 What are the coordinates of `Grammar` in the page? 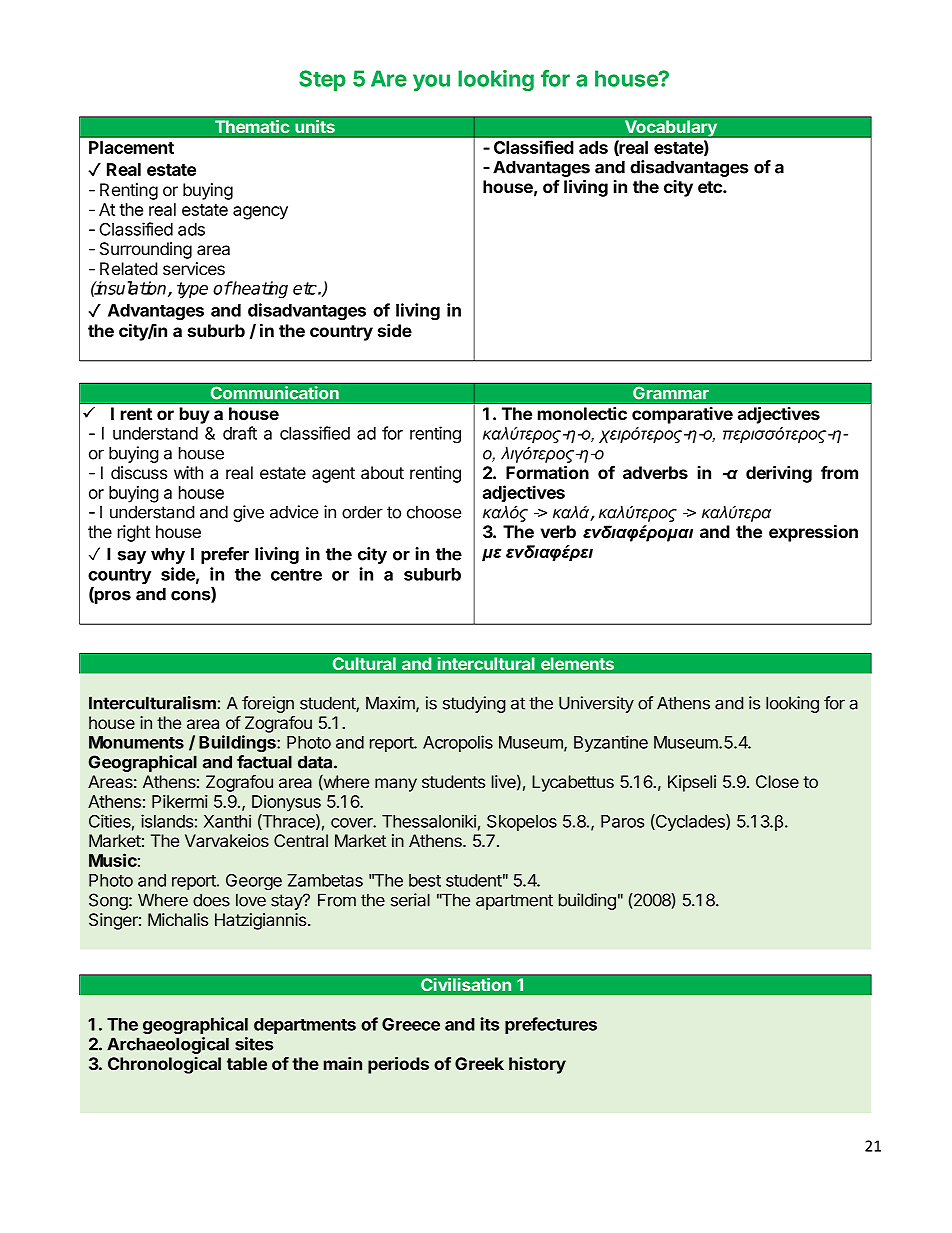 It's located at (671, 393).
